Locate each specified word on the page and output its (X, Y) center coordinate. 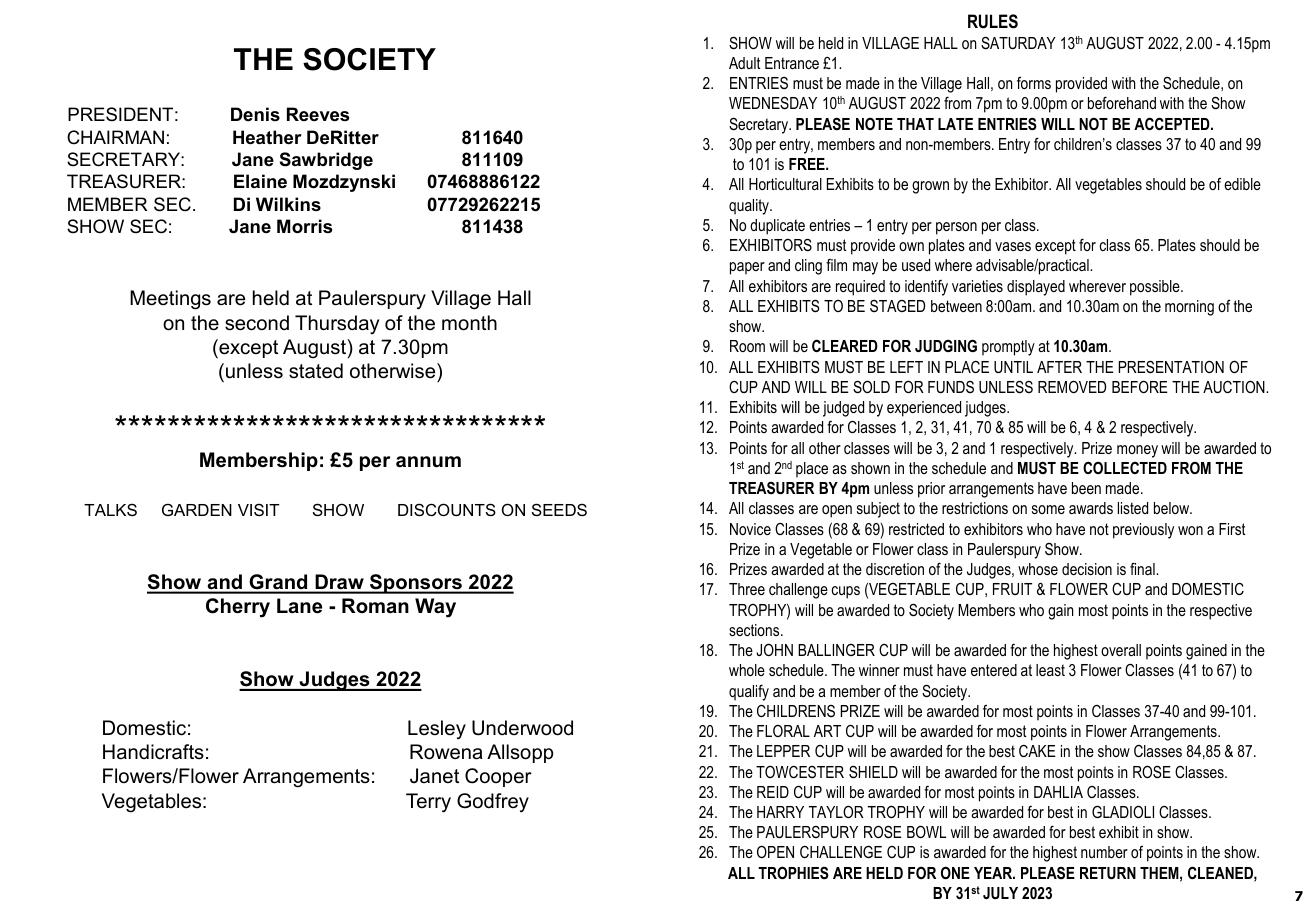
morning (1189, 308)
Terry (428, 803)
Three (747, 589)
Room (747, 346)
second (257, 323)
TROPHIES (793, 873)
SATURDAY (1018, 43)
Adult (744, 63)
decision (1087, 569)
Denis (255, 114)
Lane (299, 606)
